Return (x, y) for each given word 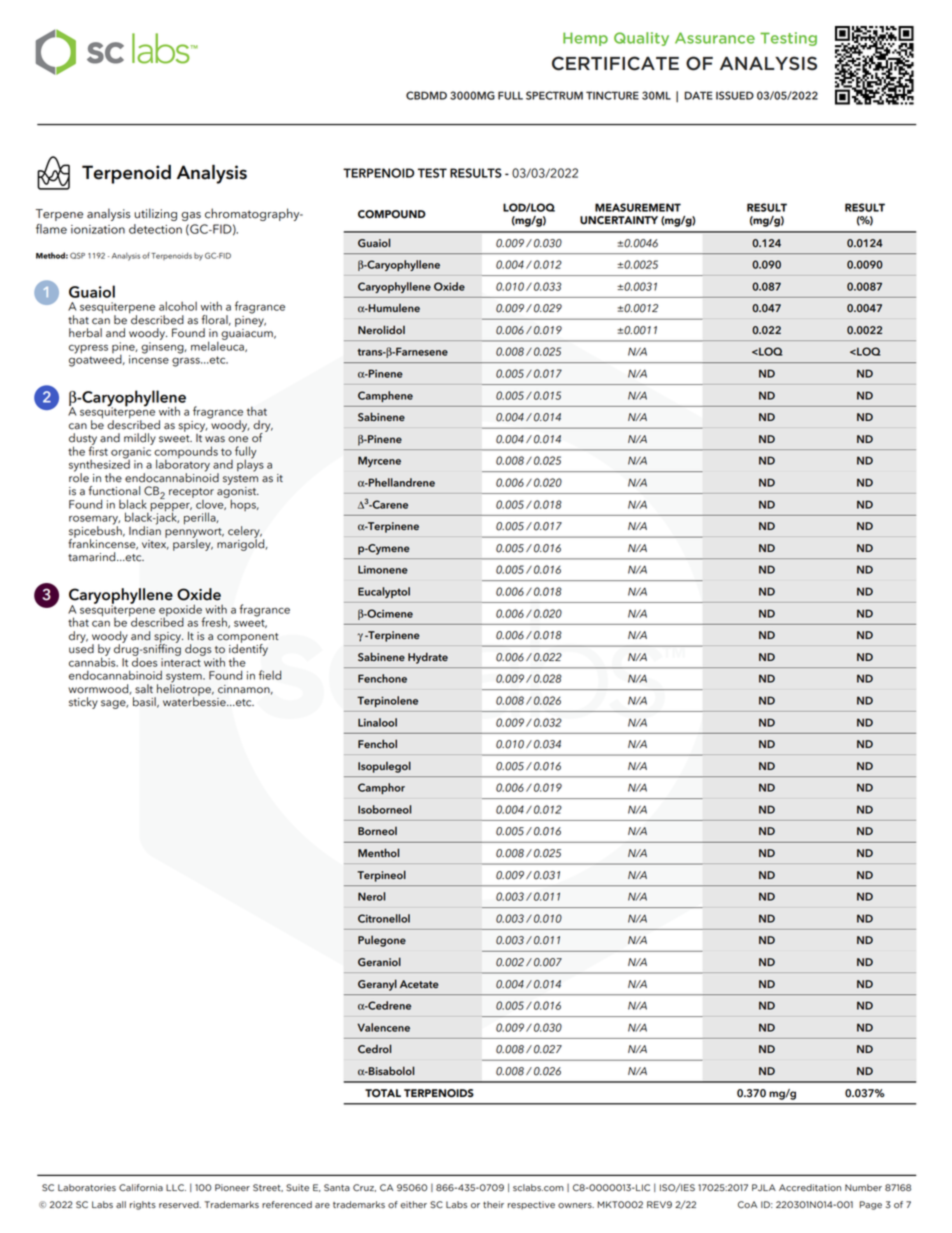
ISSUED (735, 95)
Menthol (378, 852)
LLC (176, 1188)
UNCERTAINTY (619, 220)
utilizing (155, 214)
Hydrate (428, 658)
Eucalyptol (384, 592)
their (493, 1205)
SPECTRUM (554, 95)
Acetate (419, 984)
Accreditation (810, 1188)
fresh (215, 622)
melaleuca (218, 345)
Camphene (385, 396)
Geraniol (379, 962)
